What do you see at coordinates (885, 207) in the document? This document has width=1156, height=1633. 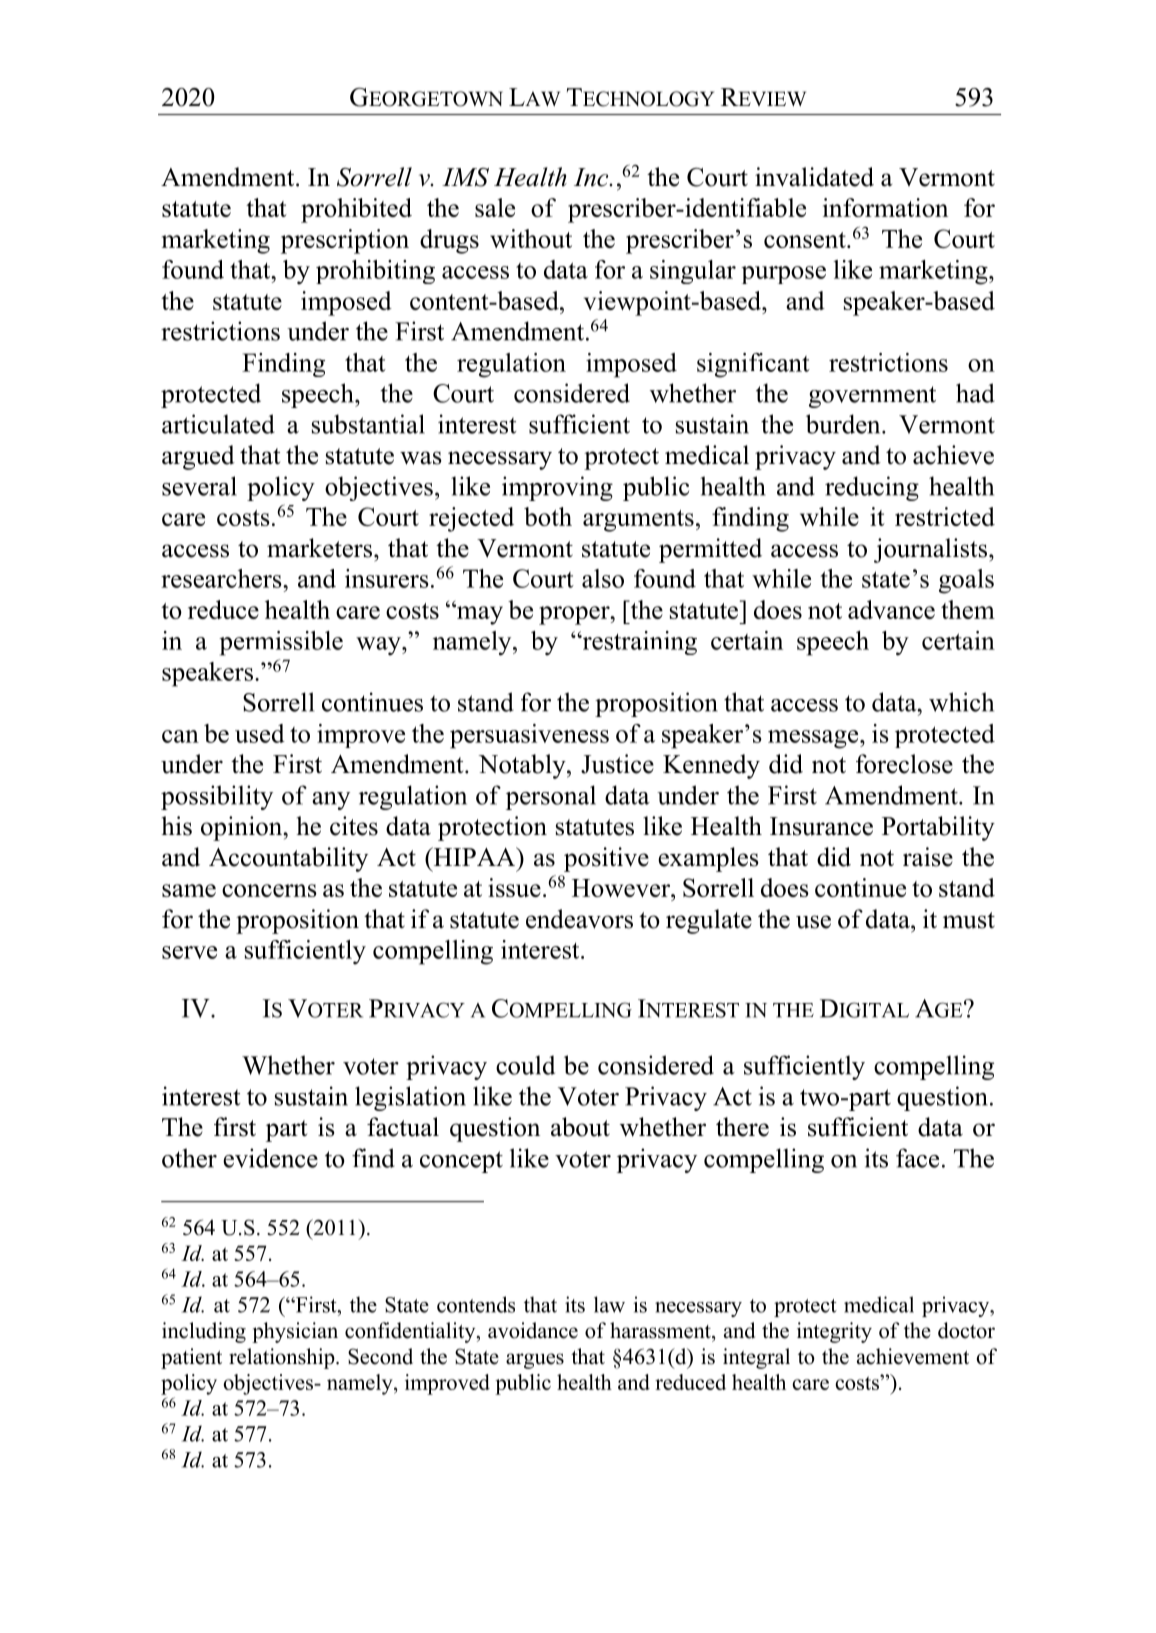 I see `information` at bounding box center [885, 207].
